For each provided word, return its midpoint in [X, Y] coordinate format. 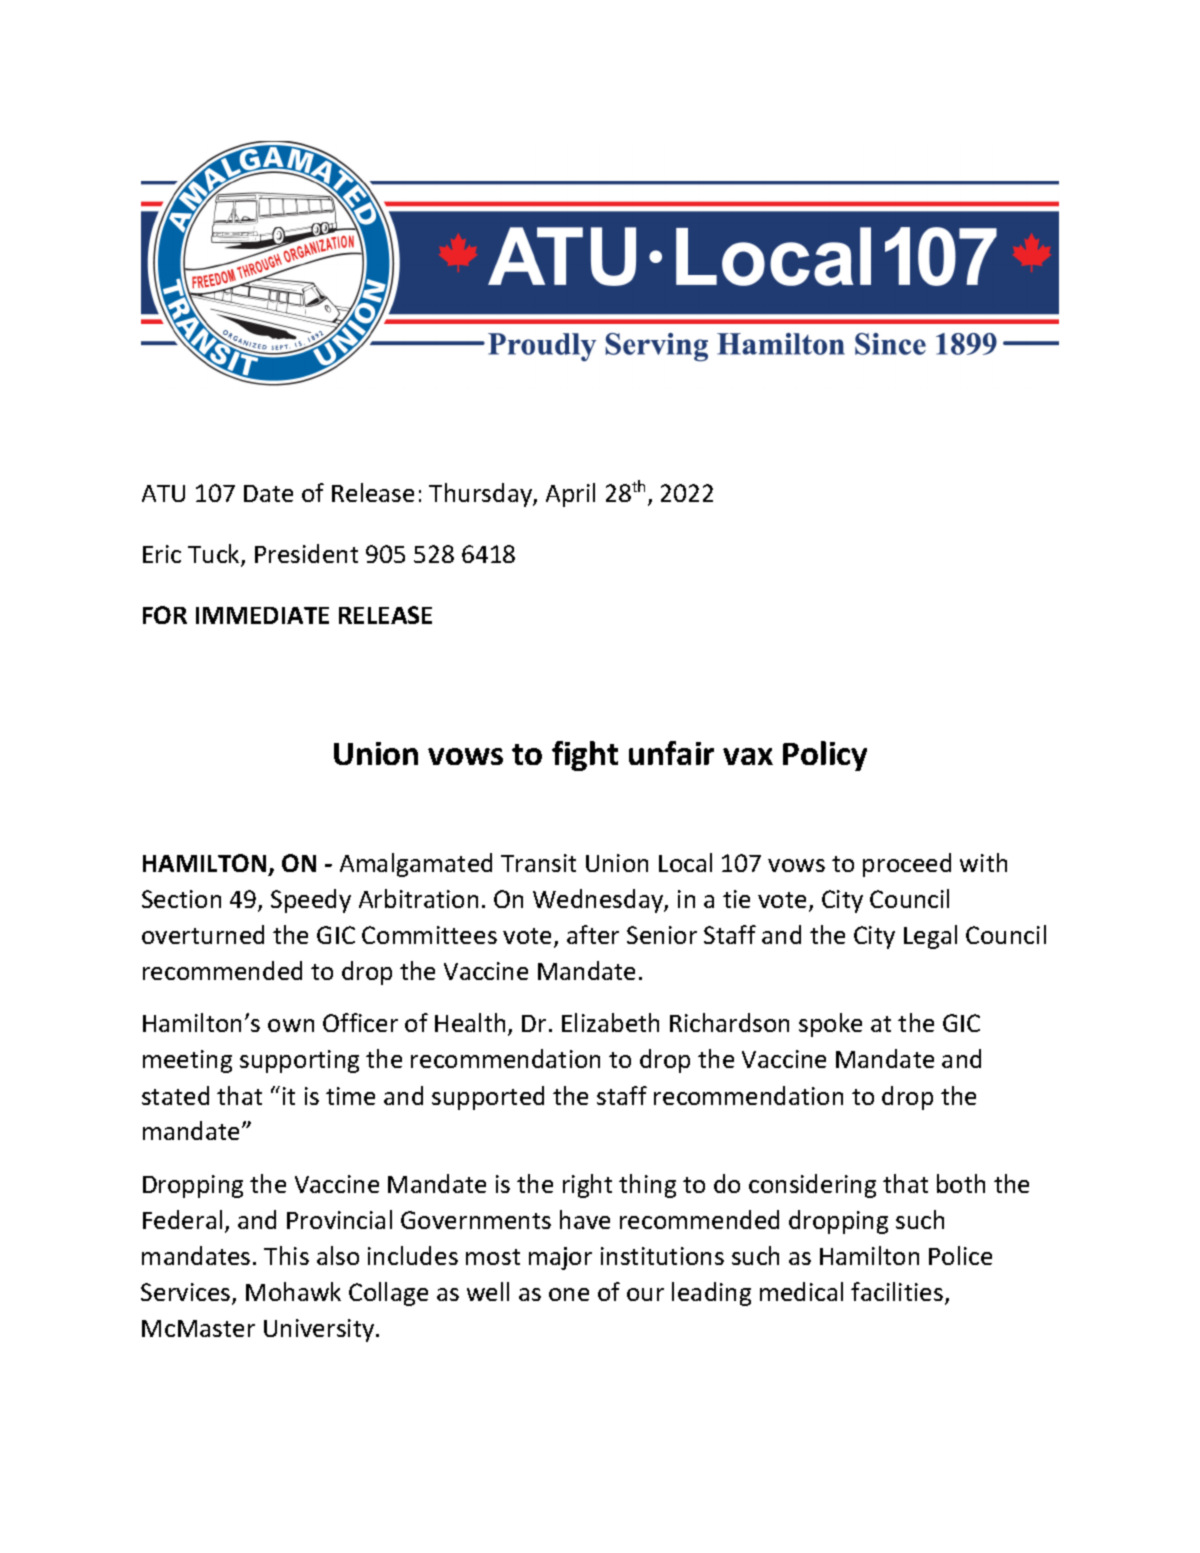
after [593, 934]
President [306, 553]
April [570, 495]
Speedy [311, 901]
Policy [825, 756]
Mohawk [293, 1291]
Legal [930, 937]
